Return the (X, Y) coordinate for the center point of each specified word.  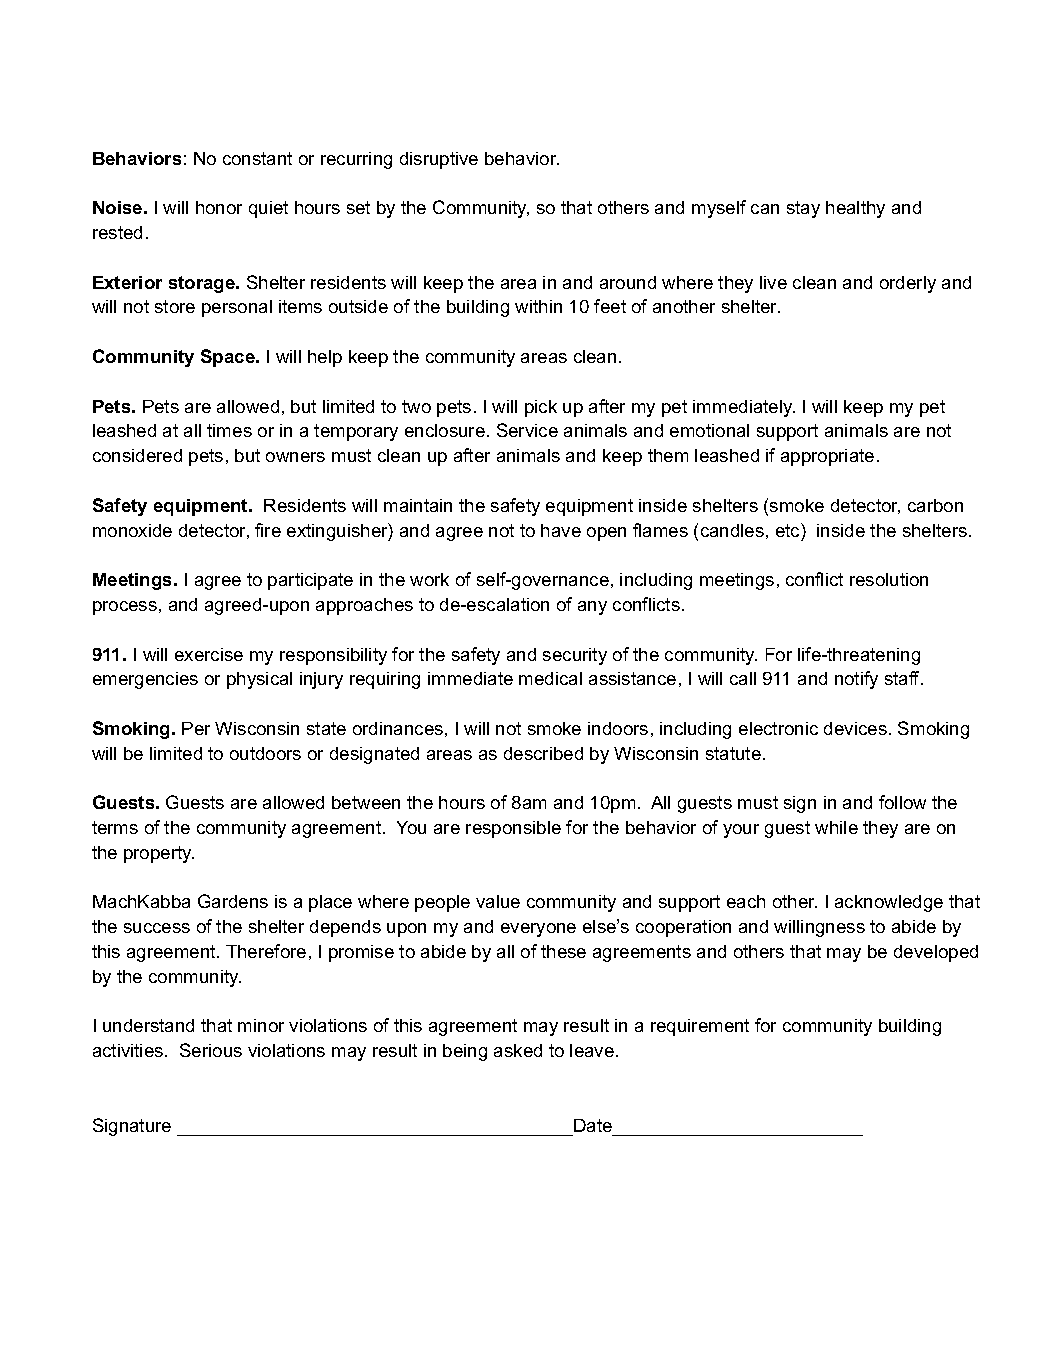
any (592, 608)
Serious (211, 1050)
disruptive (439, 160)
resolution (889, 579)
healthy (855, 209)
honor (219, 207)
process (125, 608)
